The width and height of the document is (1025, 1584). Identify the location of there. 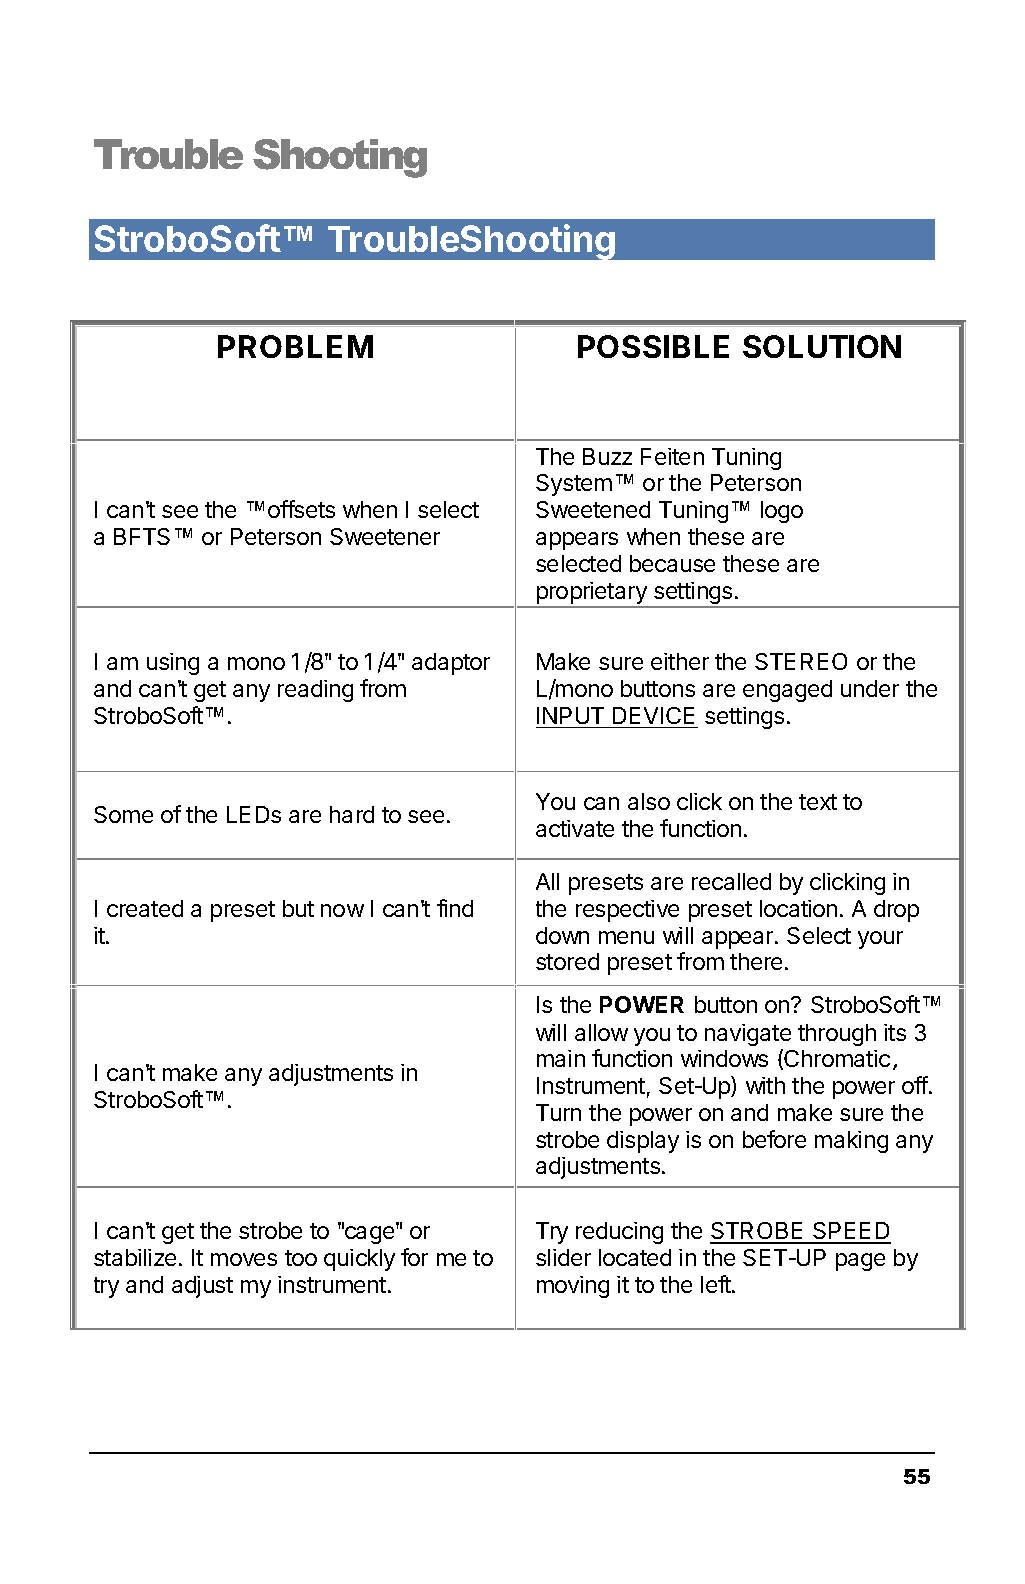
(756, 961).
